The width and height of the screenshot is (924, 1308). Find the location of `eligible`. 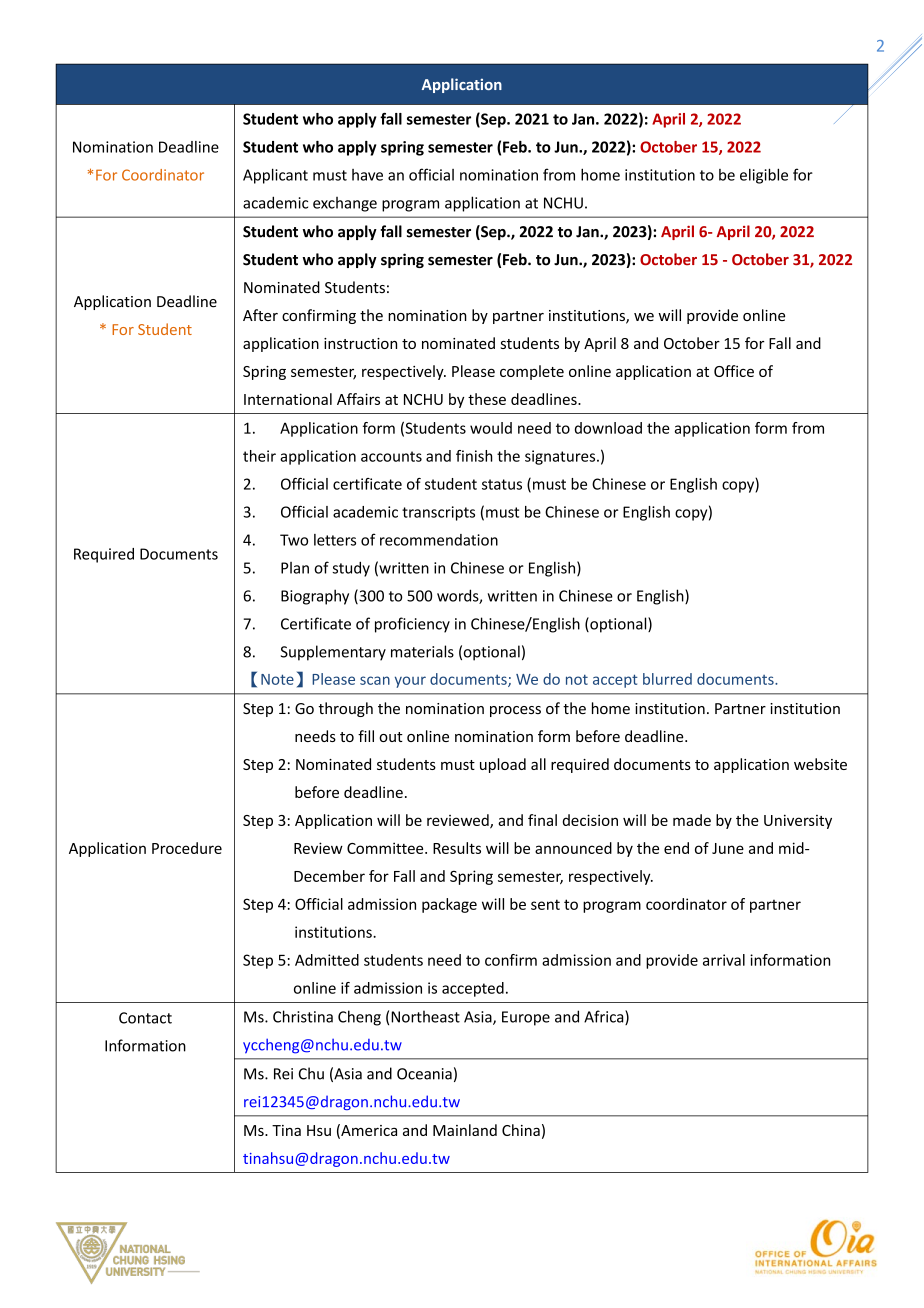

eligible is located at coordinates (764, 176).
